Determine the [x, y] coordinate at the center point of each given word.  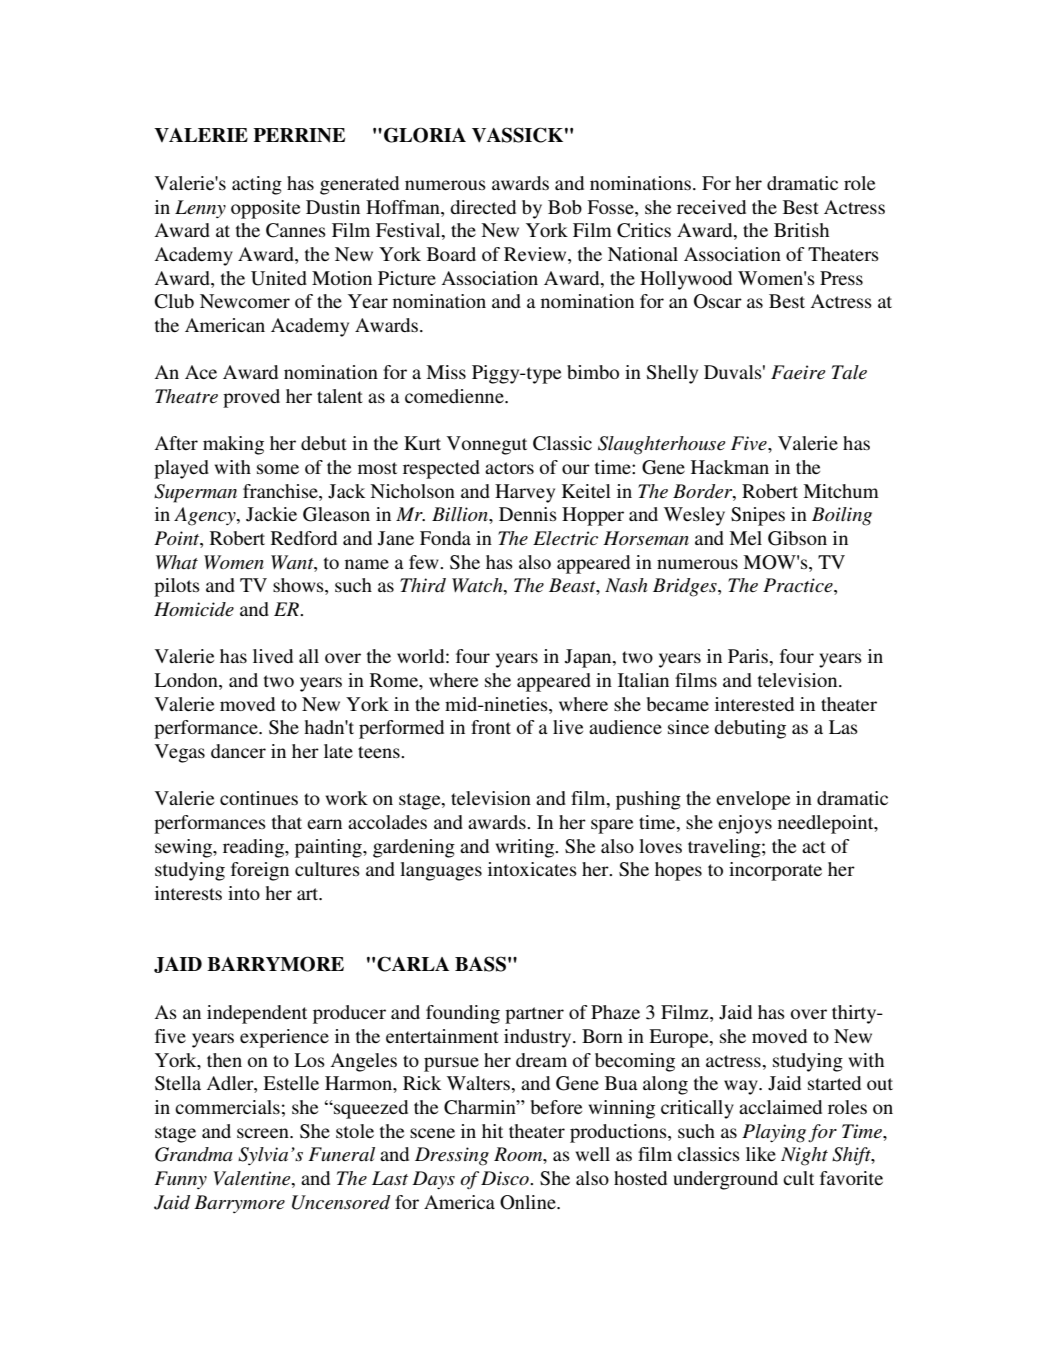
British [801, 230]
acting [257, 185]
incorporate [775, 871]
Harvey [525, 493]
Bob [565, 207]
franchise [281, 491]
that [287, 822]
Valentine [253, 1179]
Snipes [758, 516]
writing [526, 848]
